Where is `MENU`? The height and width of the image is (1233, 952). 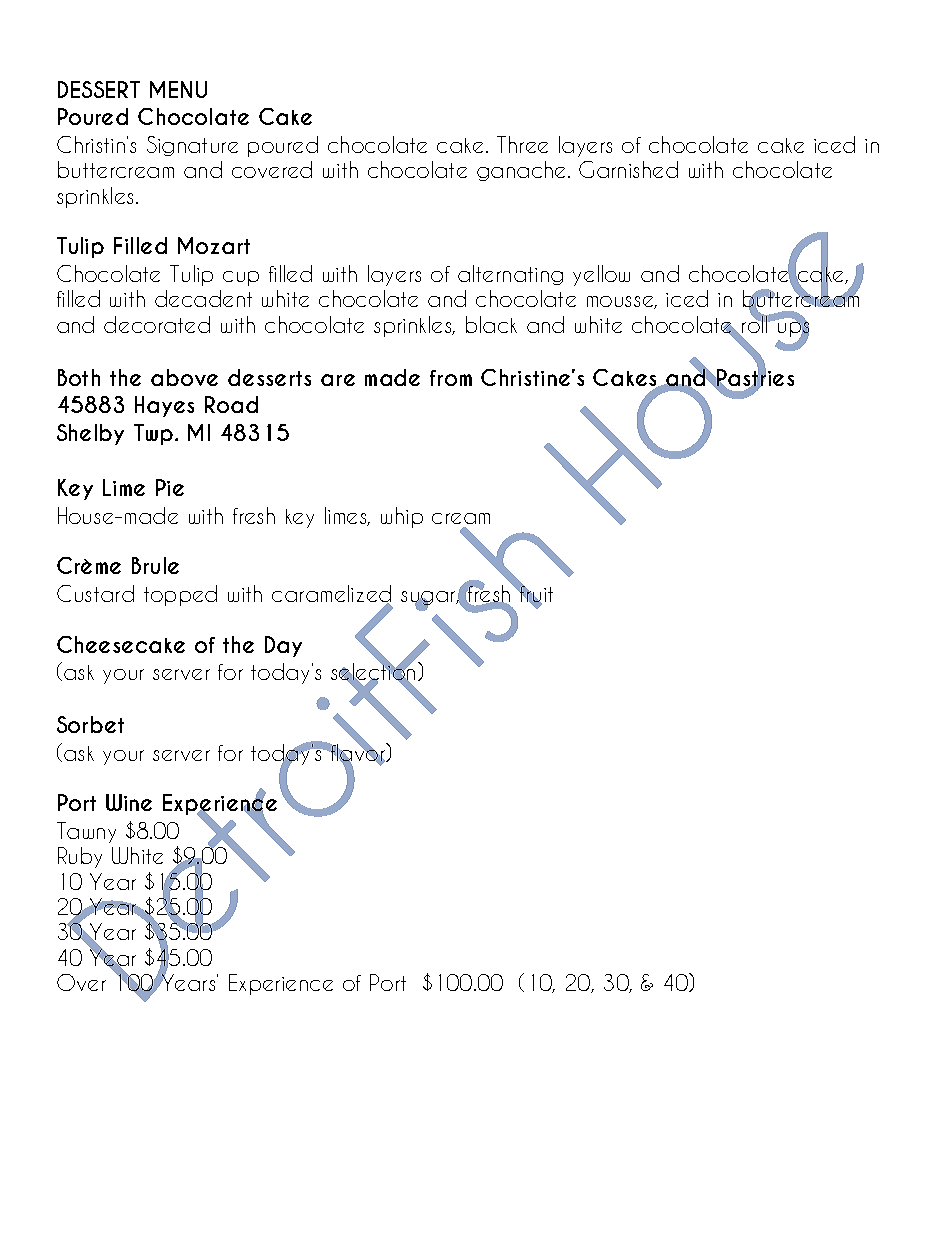 MENU is located at coordinates (178, 89).
